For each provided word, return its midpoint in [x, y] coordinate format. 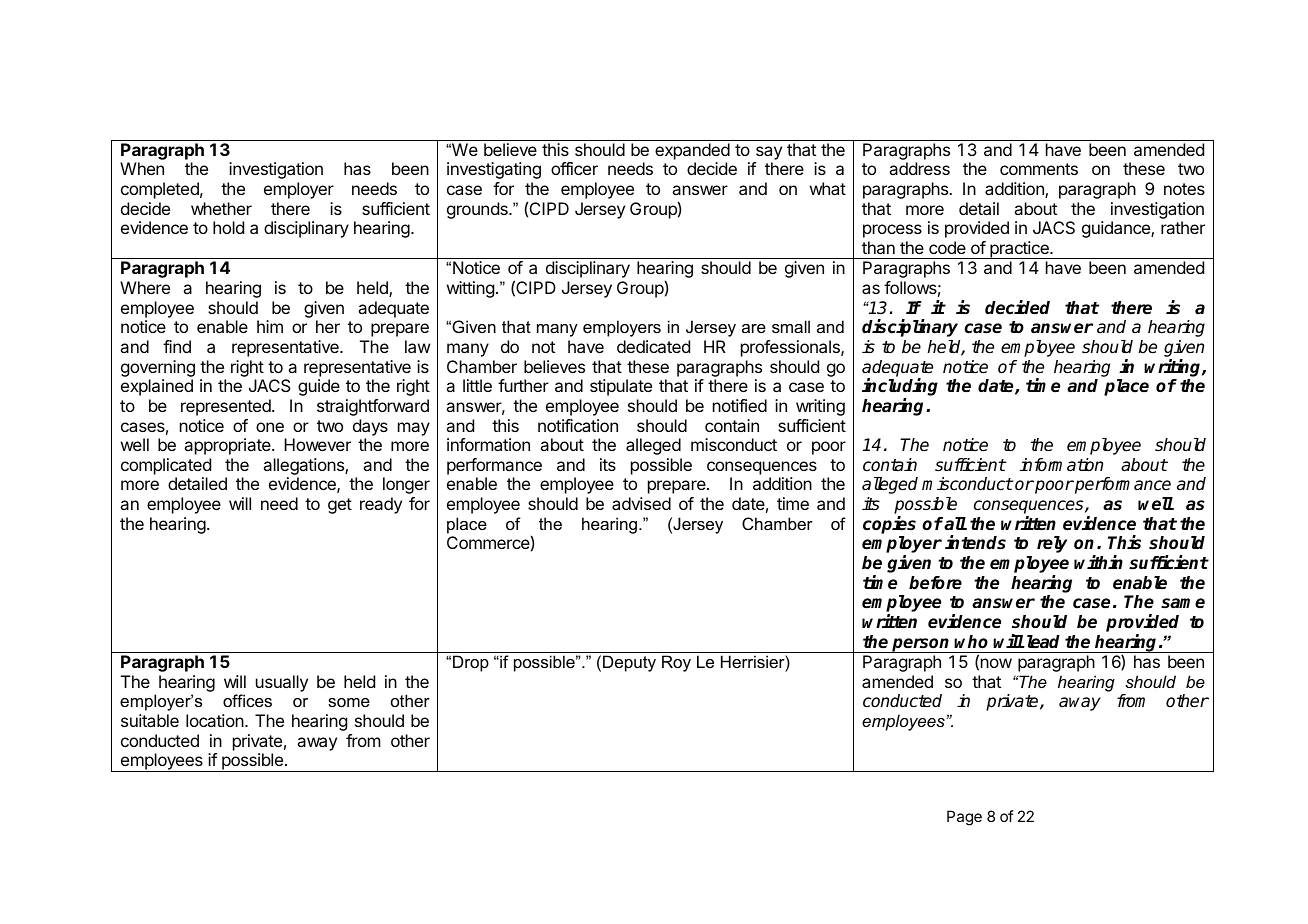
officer [574, 168]
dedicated [653, 346]
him [270, 326]
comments [1039, 169]
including [900, 388]
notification [578, 425]
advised [641, 503]
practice [1019, 250]
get [340, 506]
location [216, 720]
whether [221, 208]
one [270, 427]
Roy [676, 663]
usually [282, 683]
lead [1042, 642]
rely [1052, 544]
